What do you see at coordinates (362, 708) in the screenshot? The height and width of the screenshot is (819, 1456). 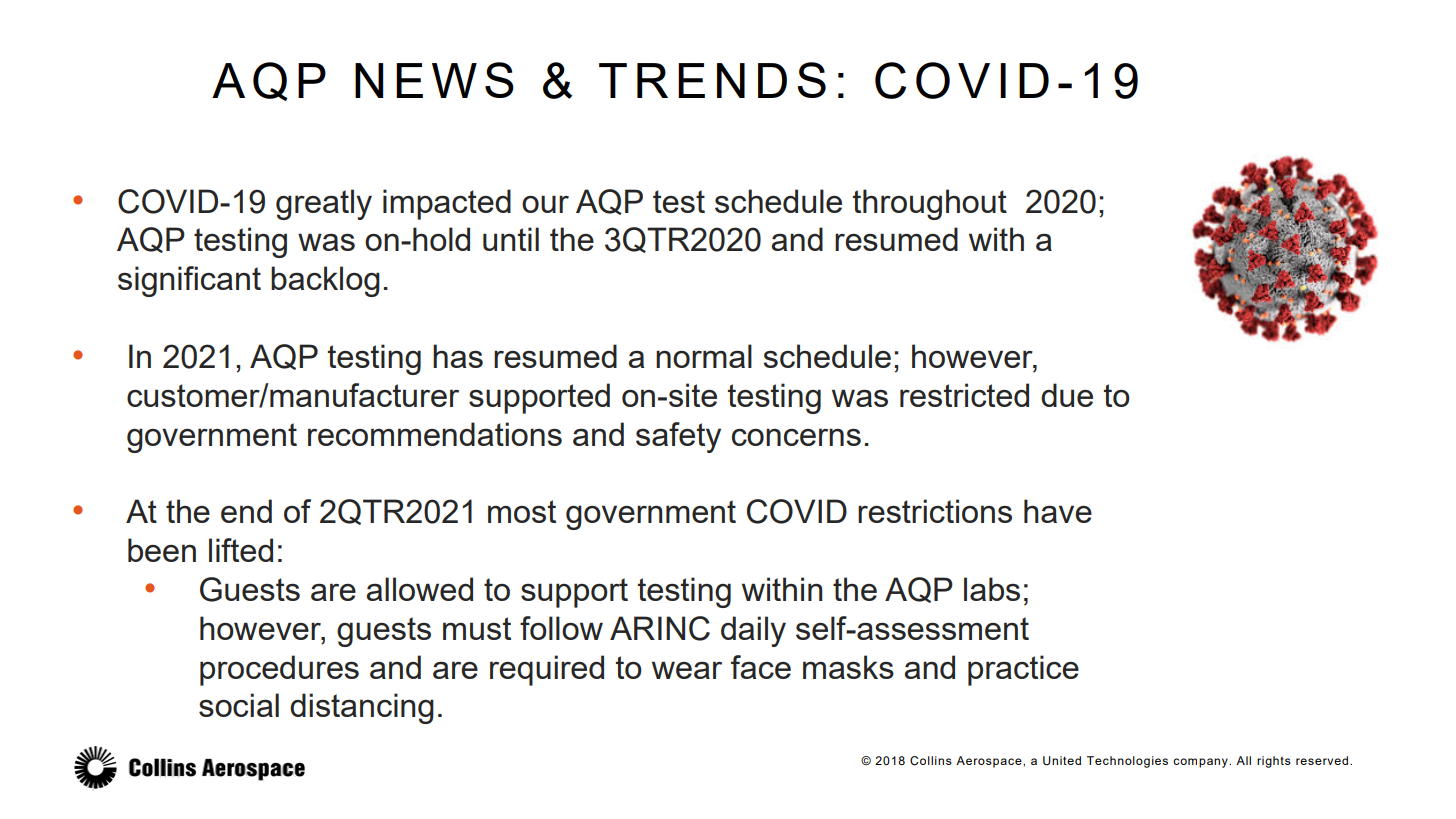 I see `distancing` at bounding box center [362, 708].
